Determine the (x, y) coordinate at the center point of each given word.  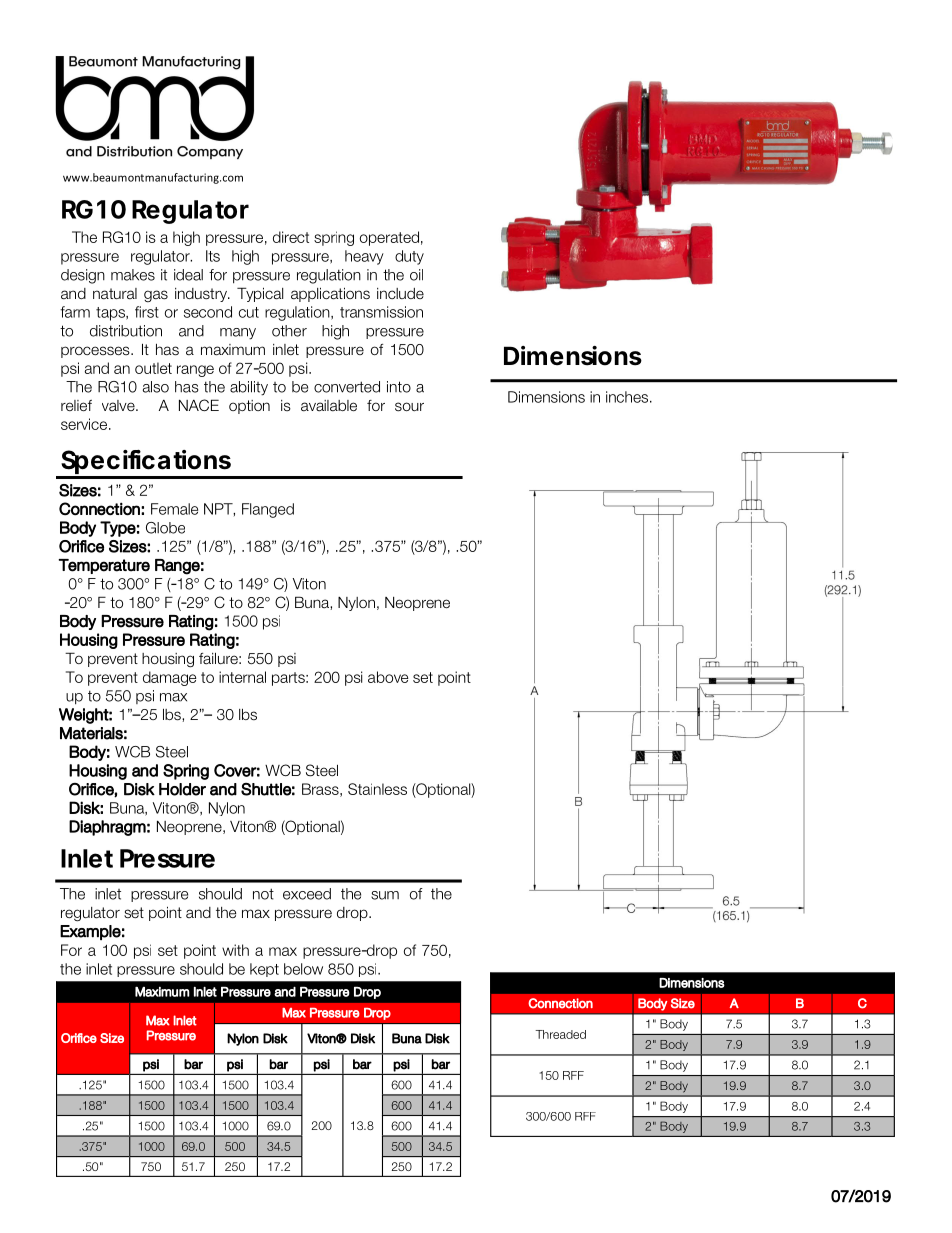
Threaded (560, 1034)
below (303, 969)
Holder (182, 789)
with (235, 950)
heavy (364, 257)
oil (416, 275)
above (388, 677)
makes (133, 275)
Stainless (377, 789)
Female (174, 509)
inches (628, 397)
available (329, 406)
